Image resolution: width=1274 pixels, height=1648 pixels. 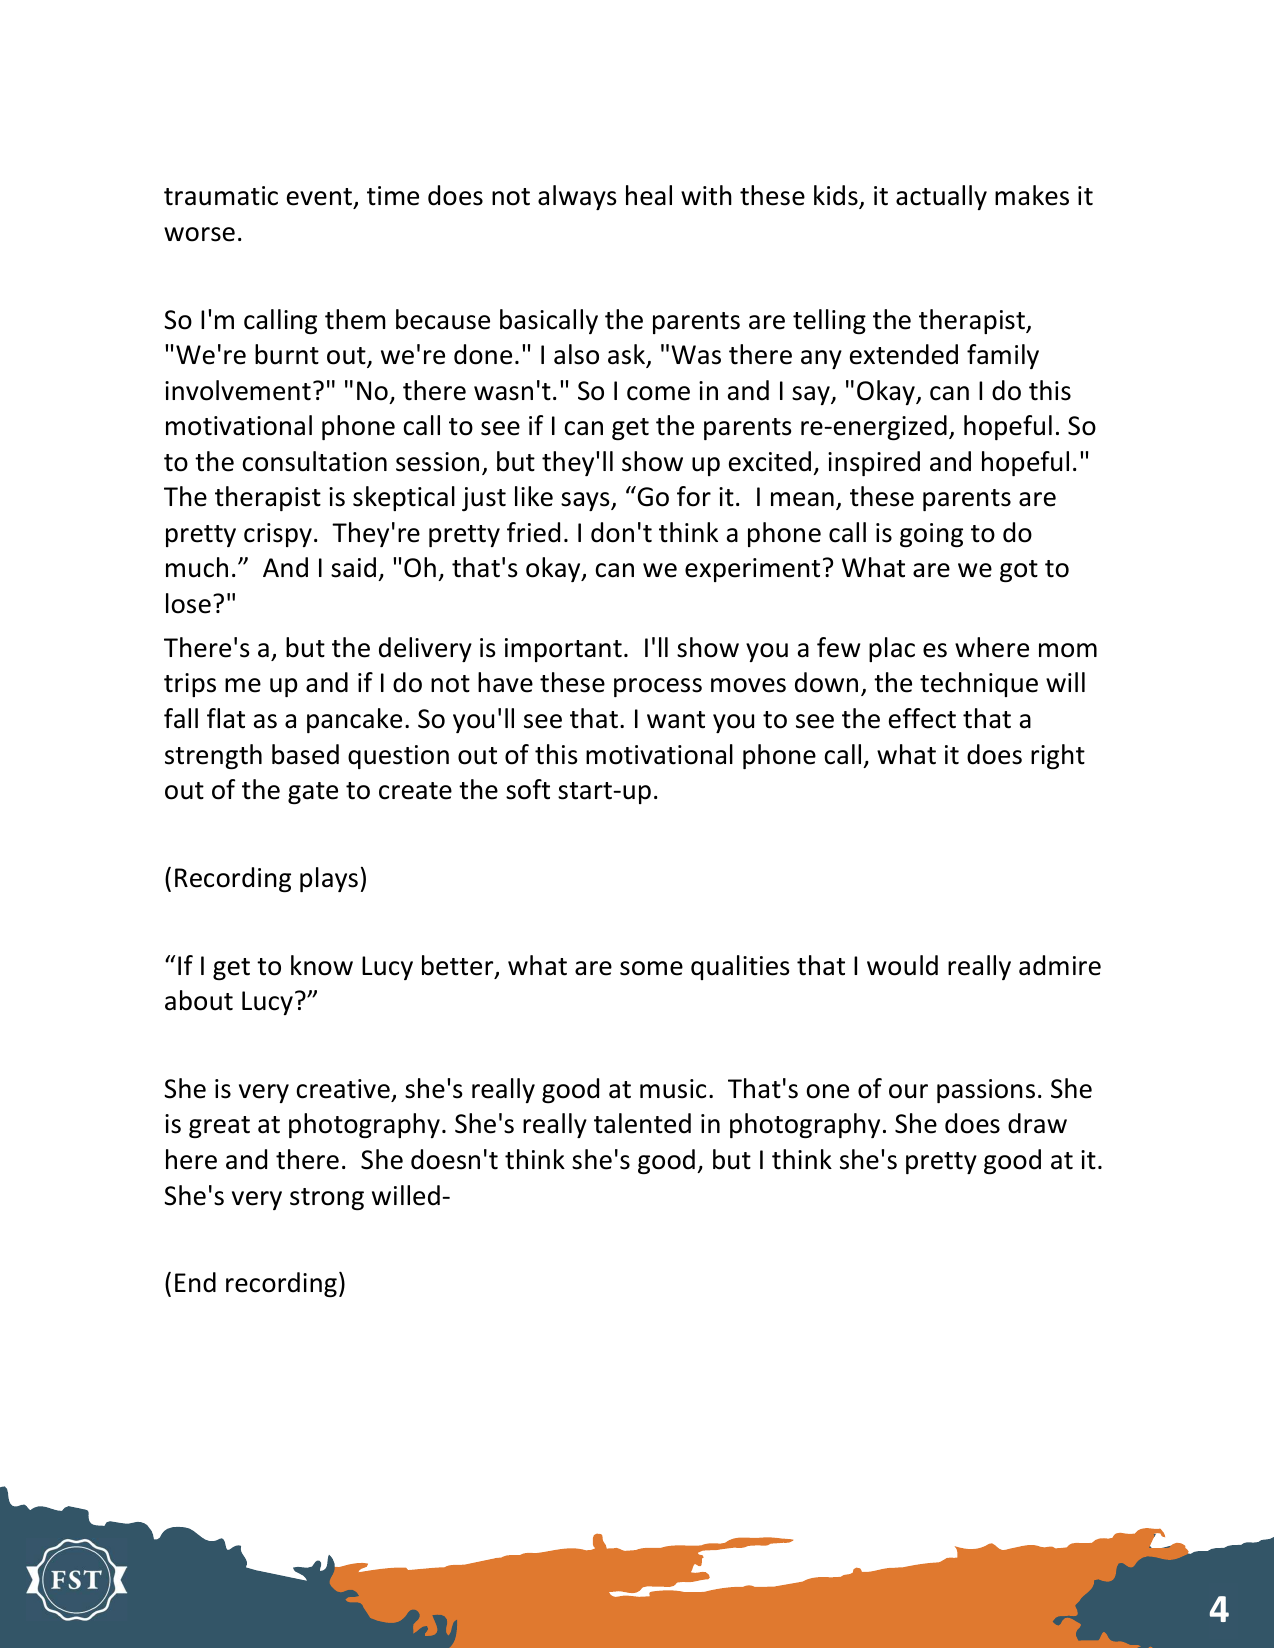 I want to click on says, so click(x=586, y=501).
